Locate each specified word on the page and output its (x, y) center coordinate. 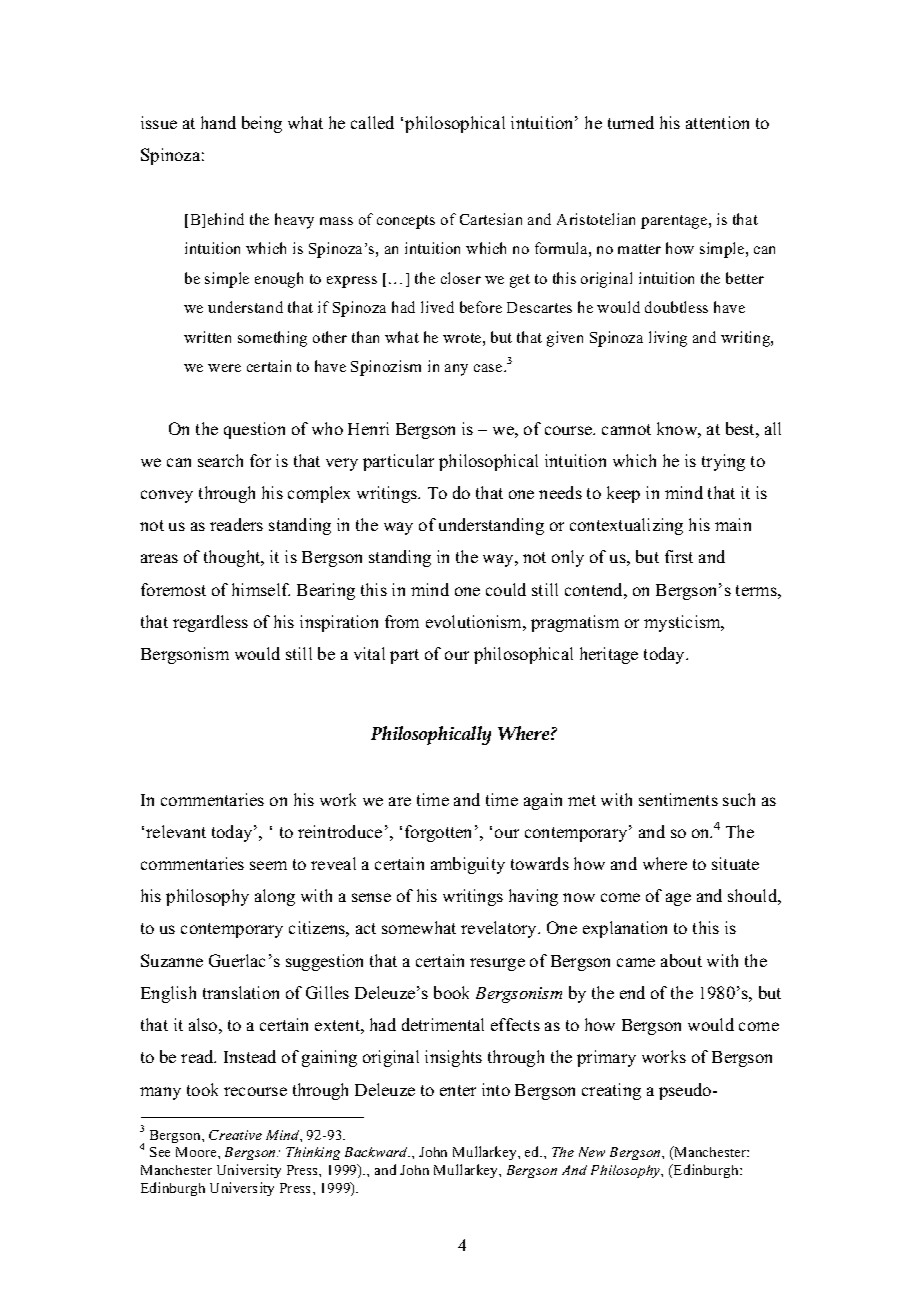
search (220, 460)
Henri (368, 428)
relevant (176, 831)
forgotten (438, 833)
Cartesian (491, 219)
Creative (235, 1135)
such (739, 799)
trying (723, 462)
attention (717, 122)
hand (218, 122)
